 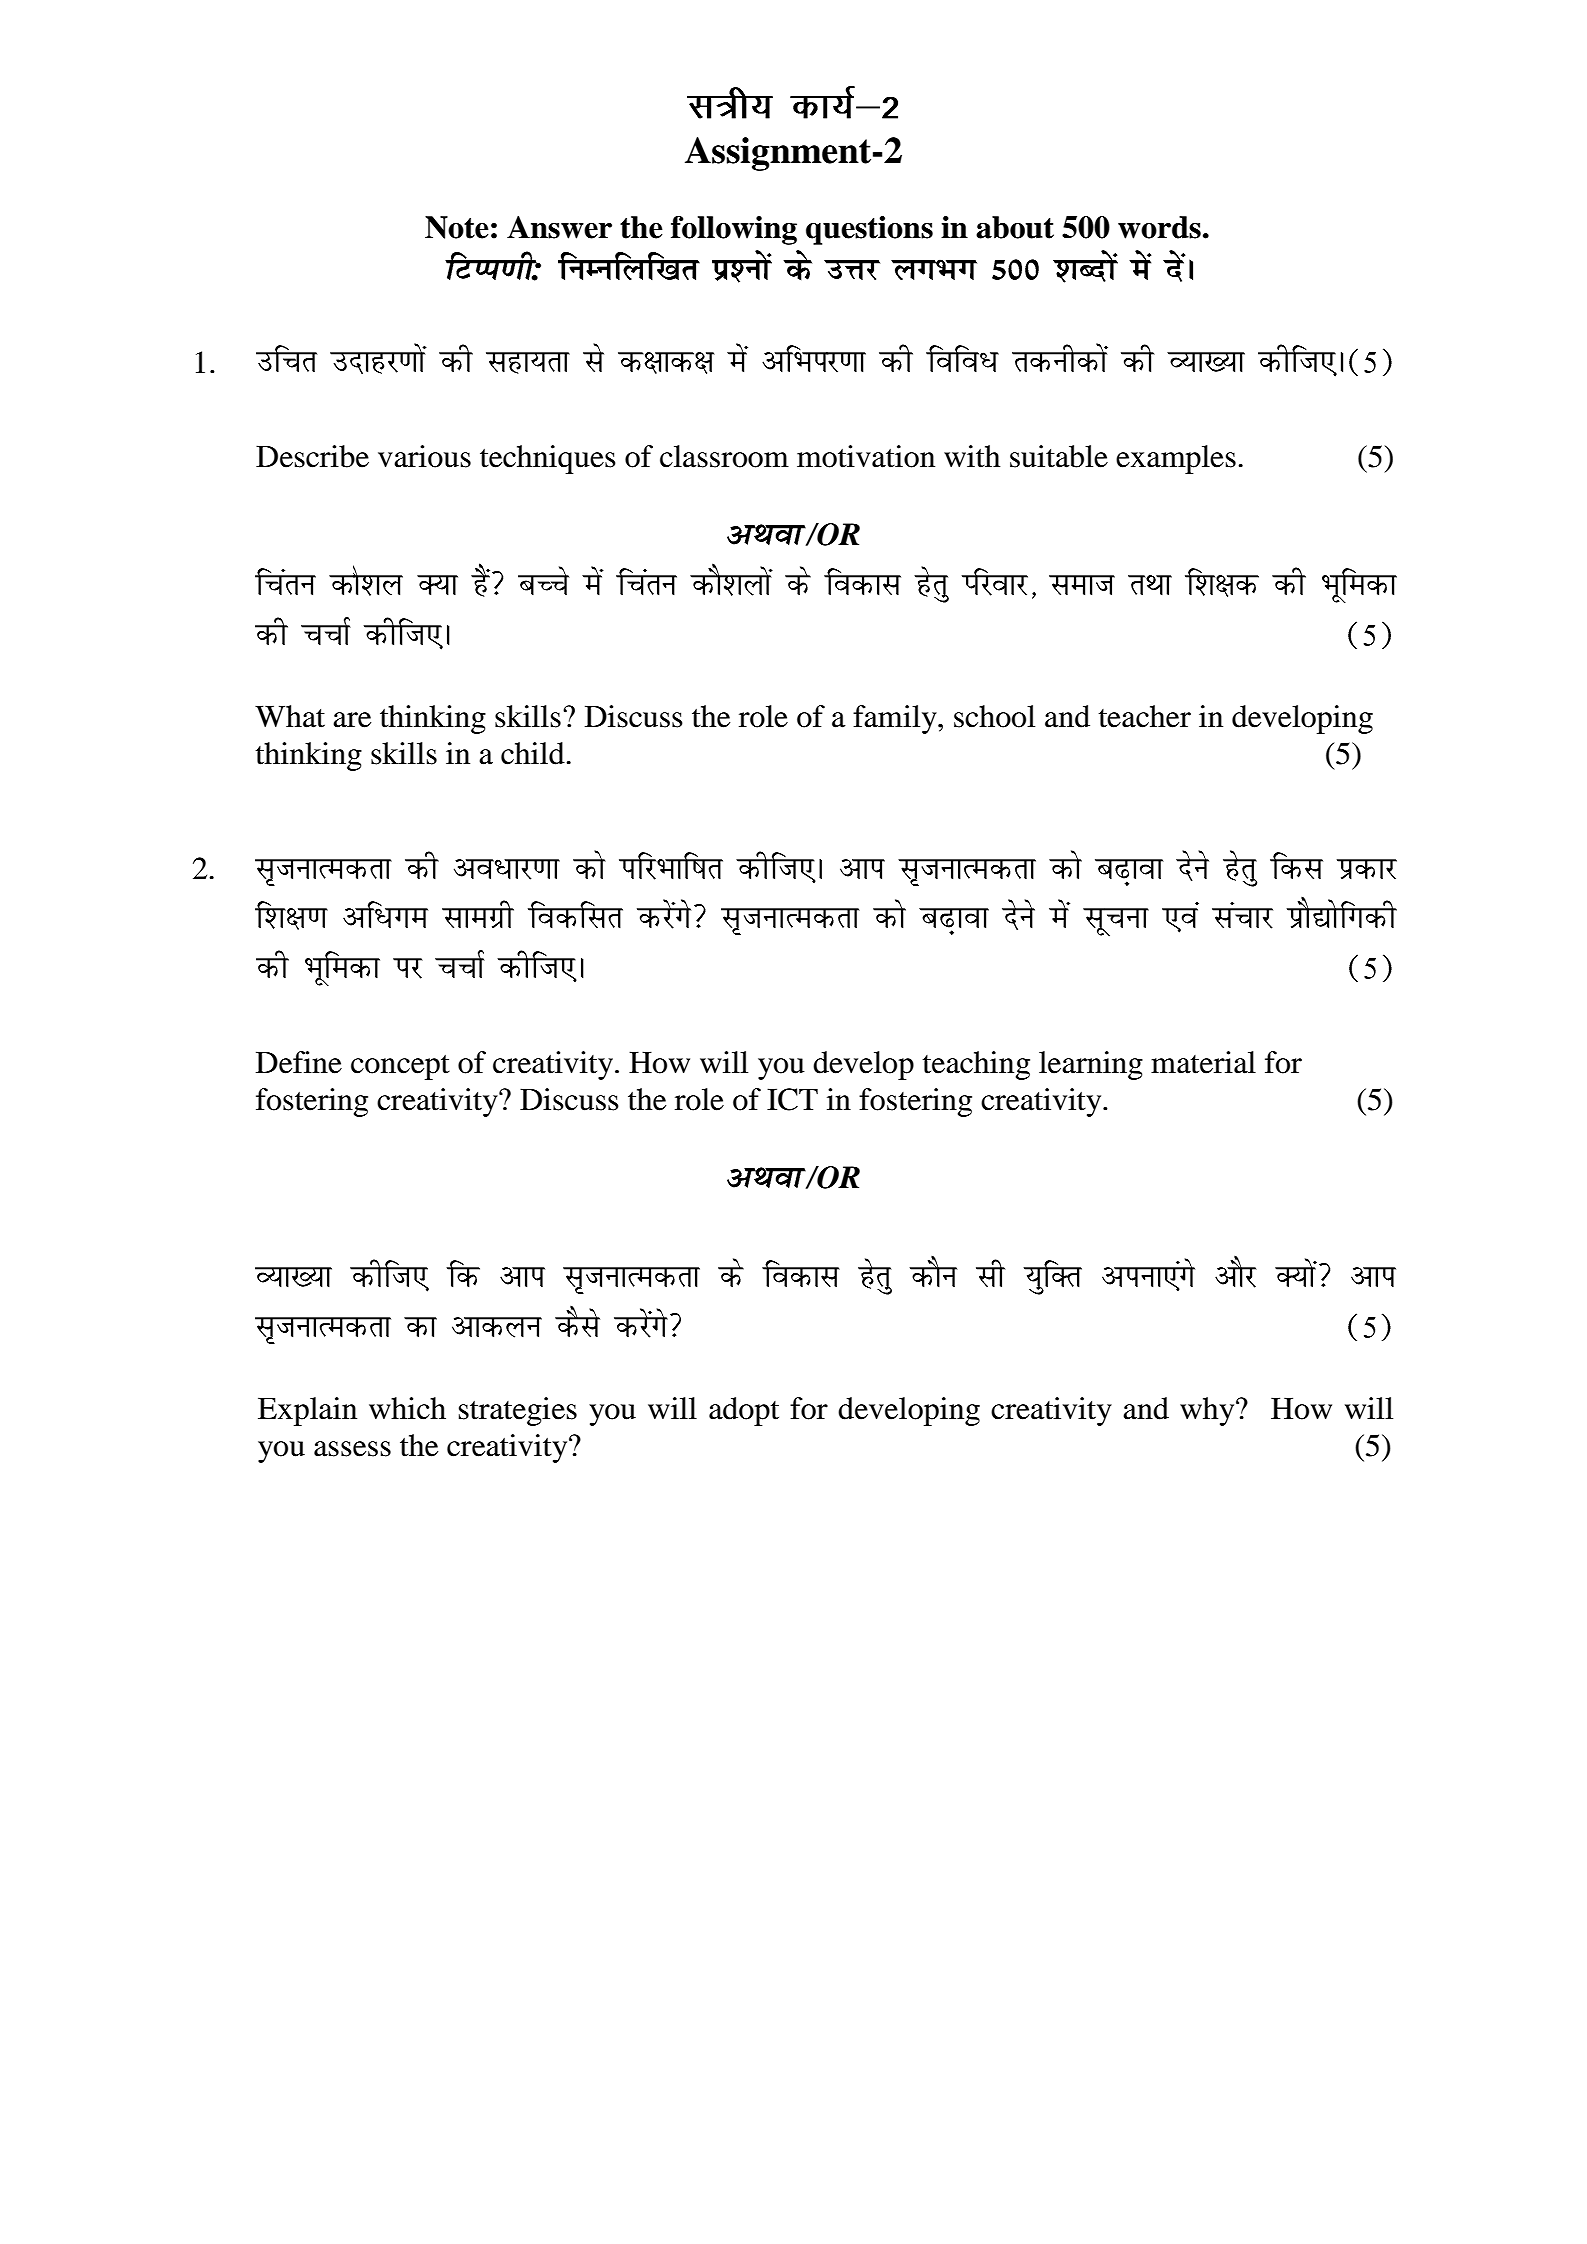 I want to click on suitable, so click(x=1059, y=456).
